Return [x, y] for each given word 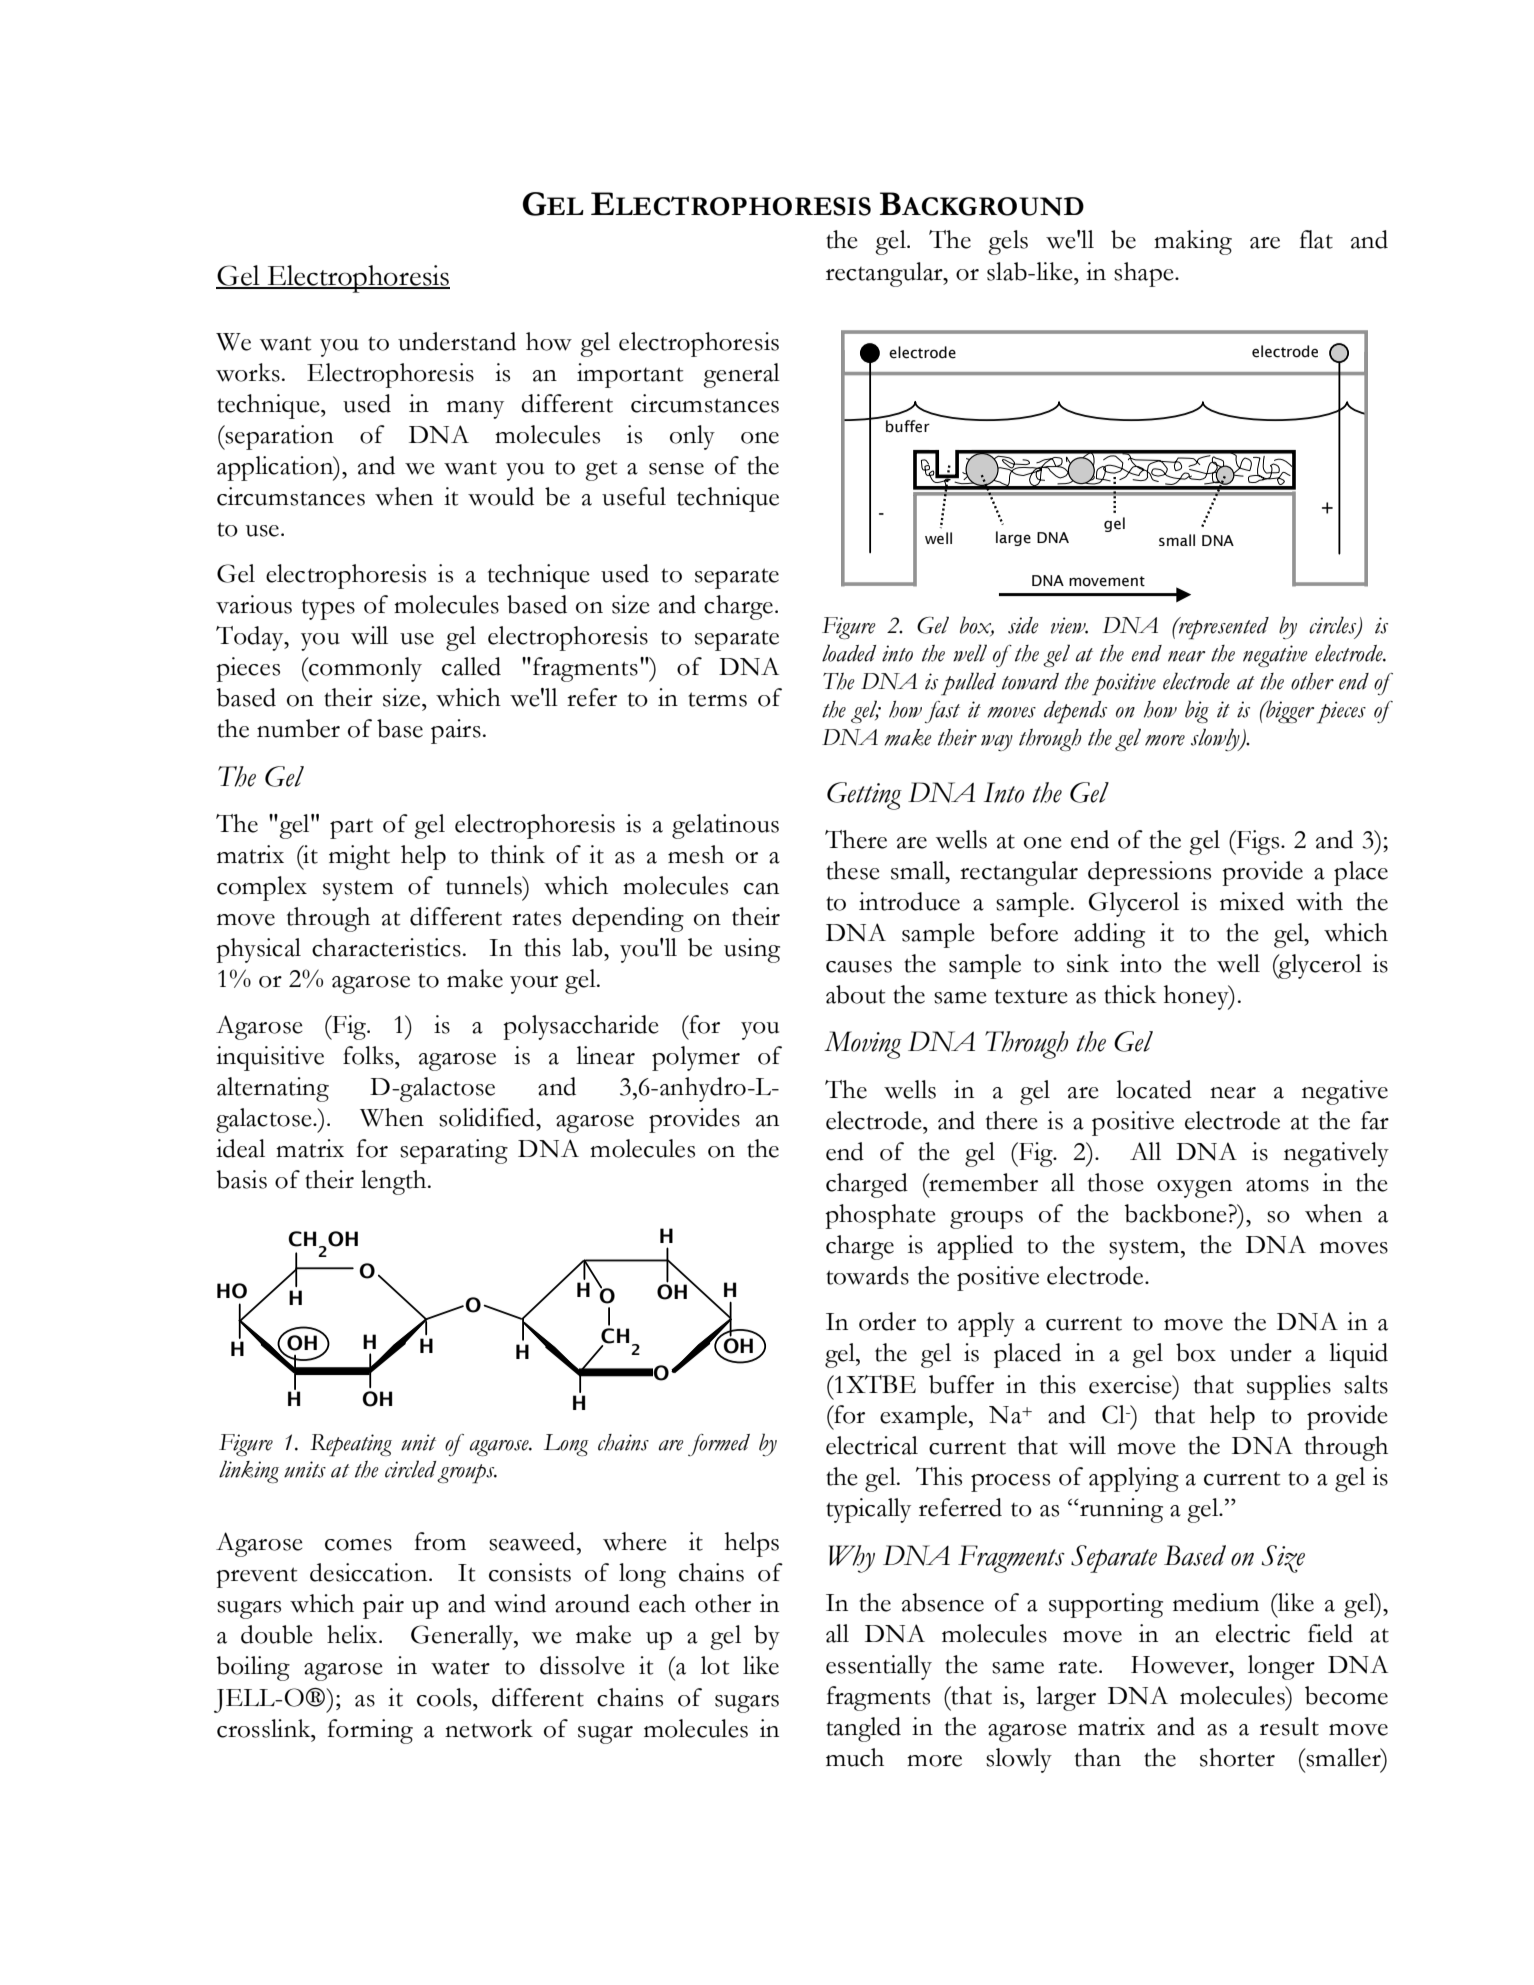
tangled [863, 1729]
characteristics [386, 947]
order [887, 1321]
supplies [1289, 1387]
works [248, 372]
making [1193, 242]
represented [1223, 628]
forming [370, 1731]
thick [1130, 994]
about [855, 994]
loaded [849, 653]
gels [1008, 242]
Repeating [351, 1445]
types [328, 609]
